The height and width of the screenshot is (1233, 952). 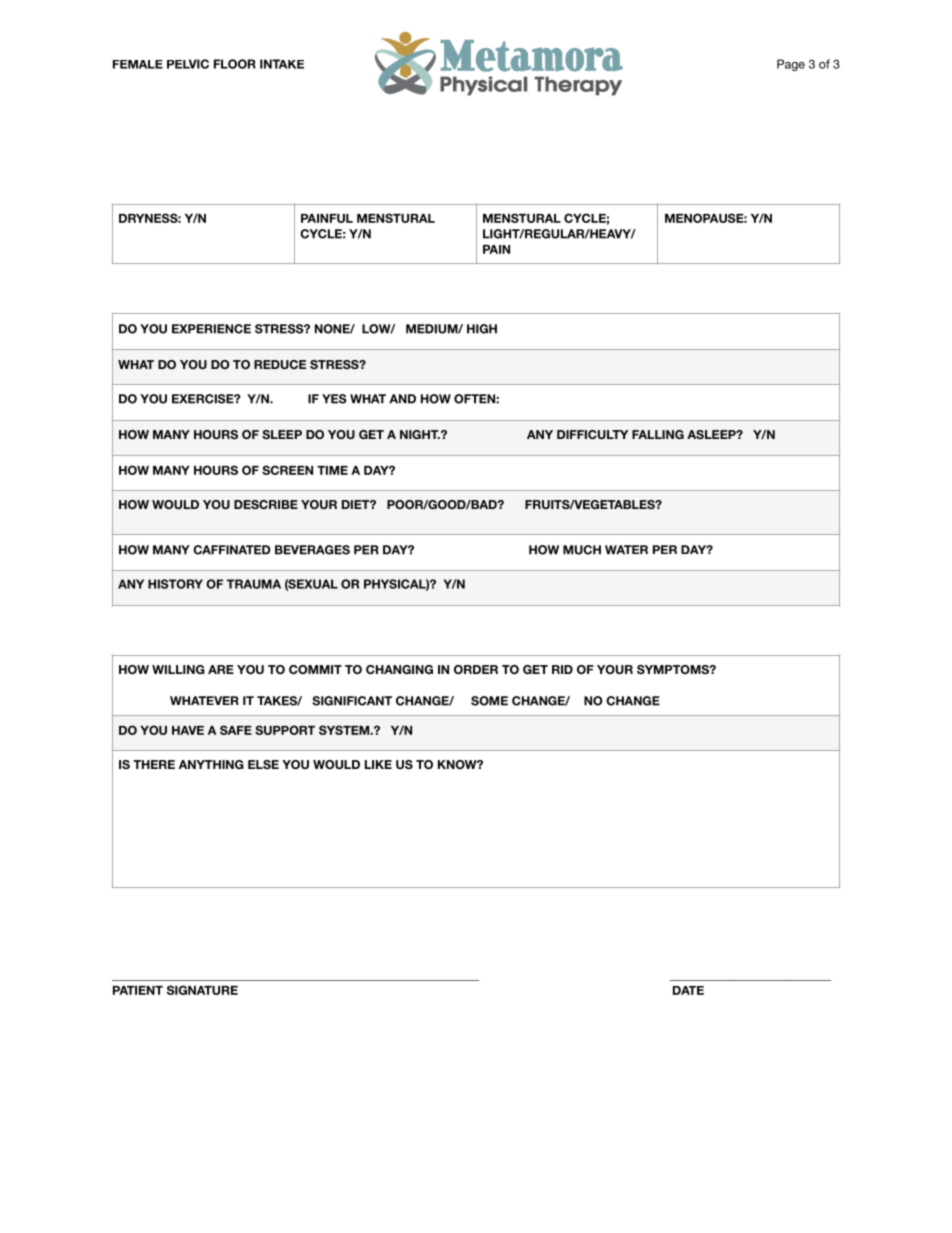 I want to click on INTAKE, so click(x=282, y=64).
